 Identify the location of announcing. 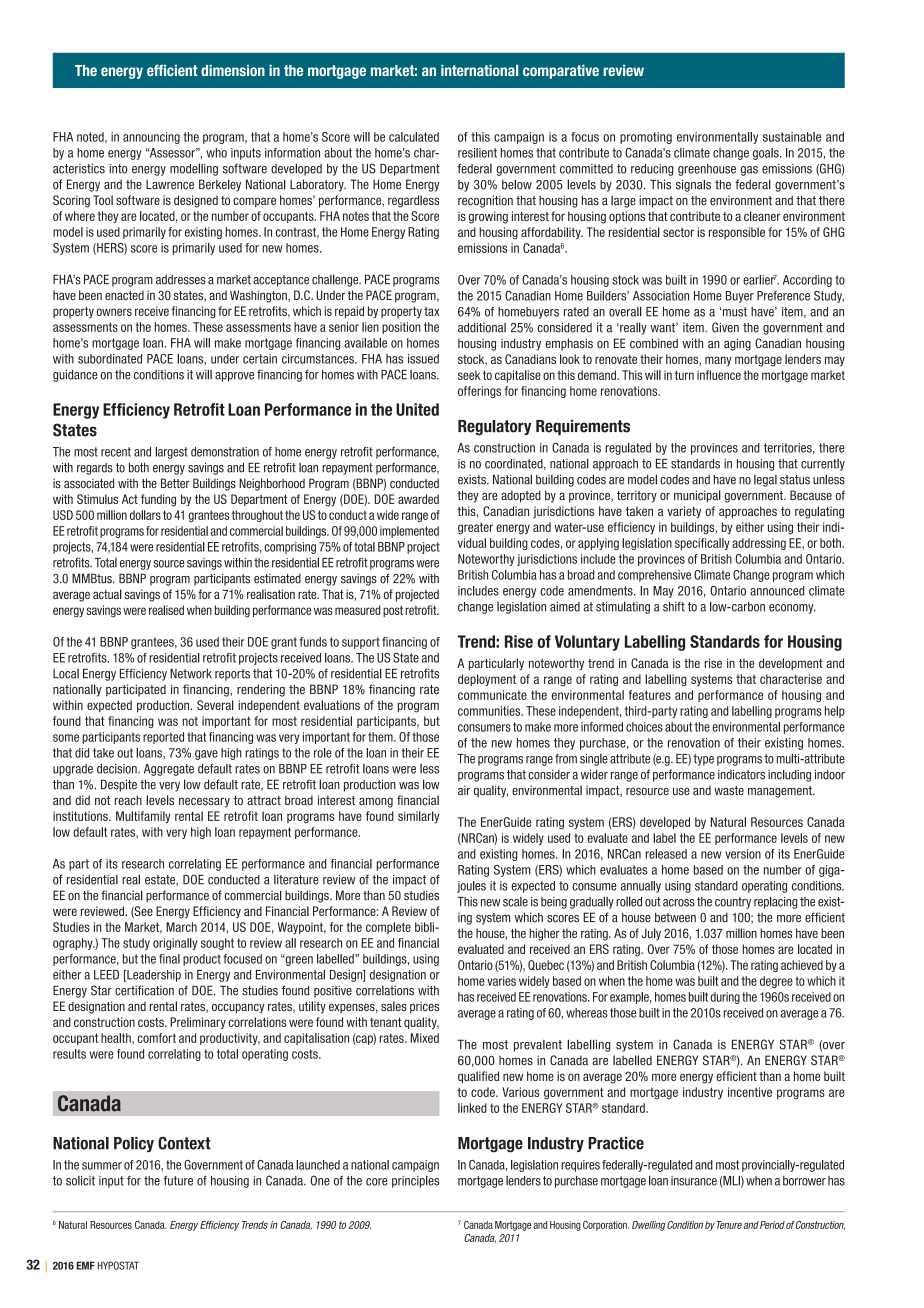
(151, 138).
